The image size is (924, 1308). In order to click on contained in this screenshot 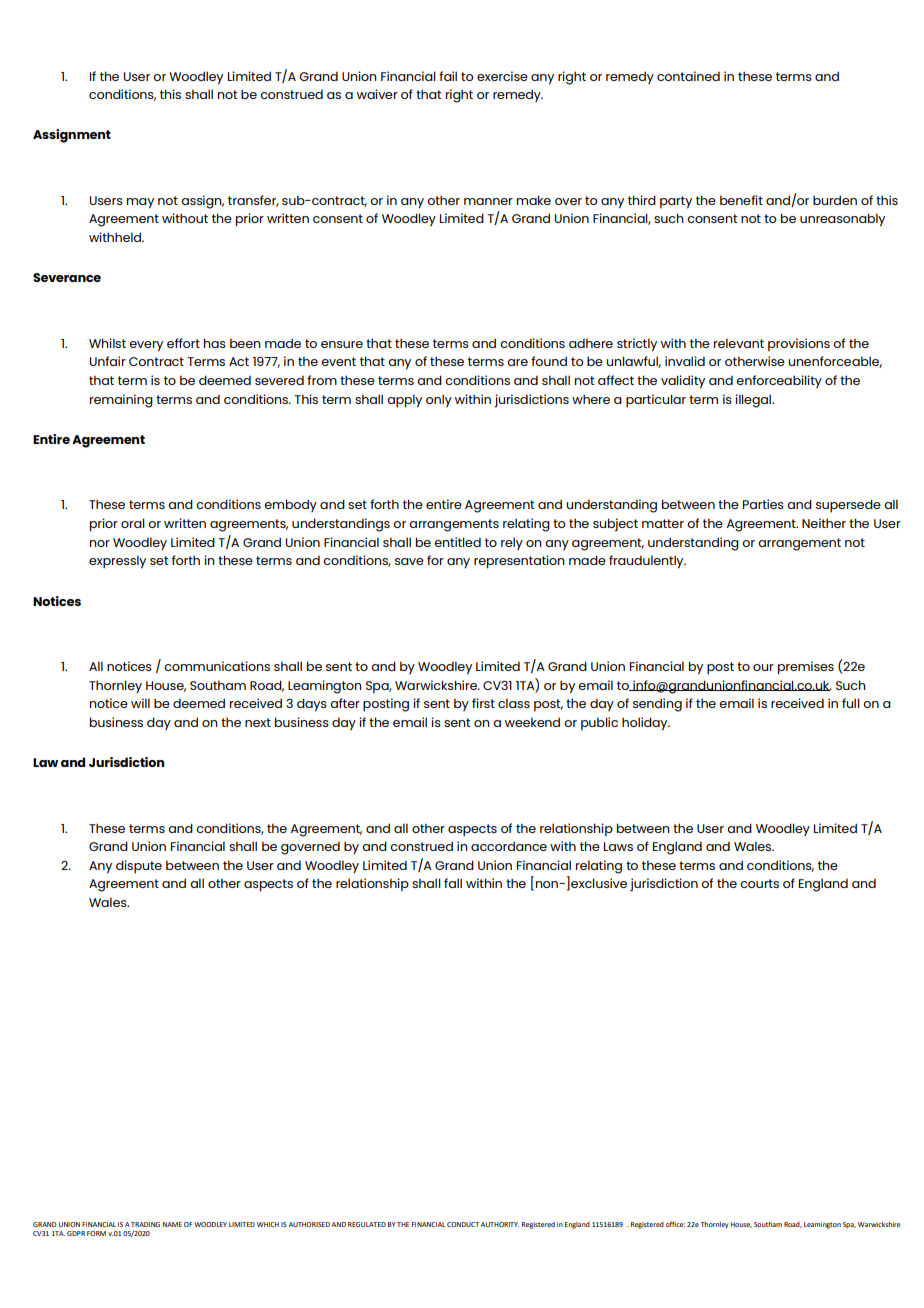, I will do `click(688, 76)`.
